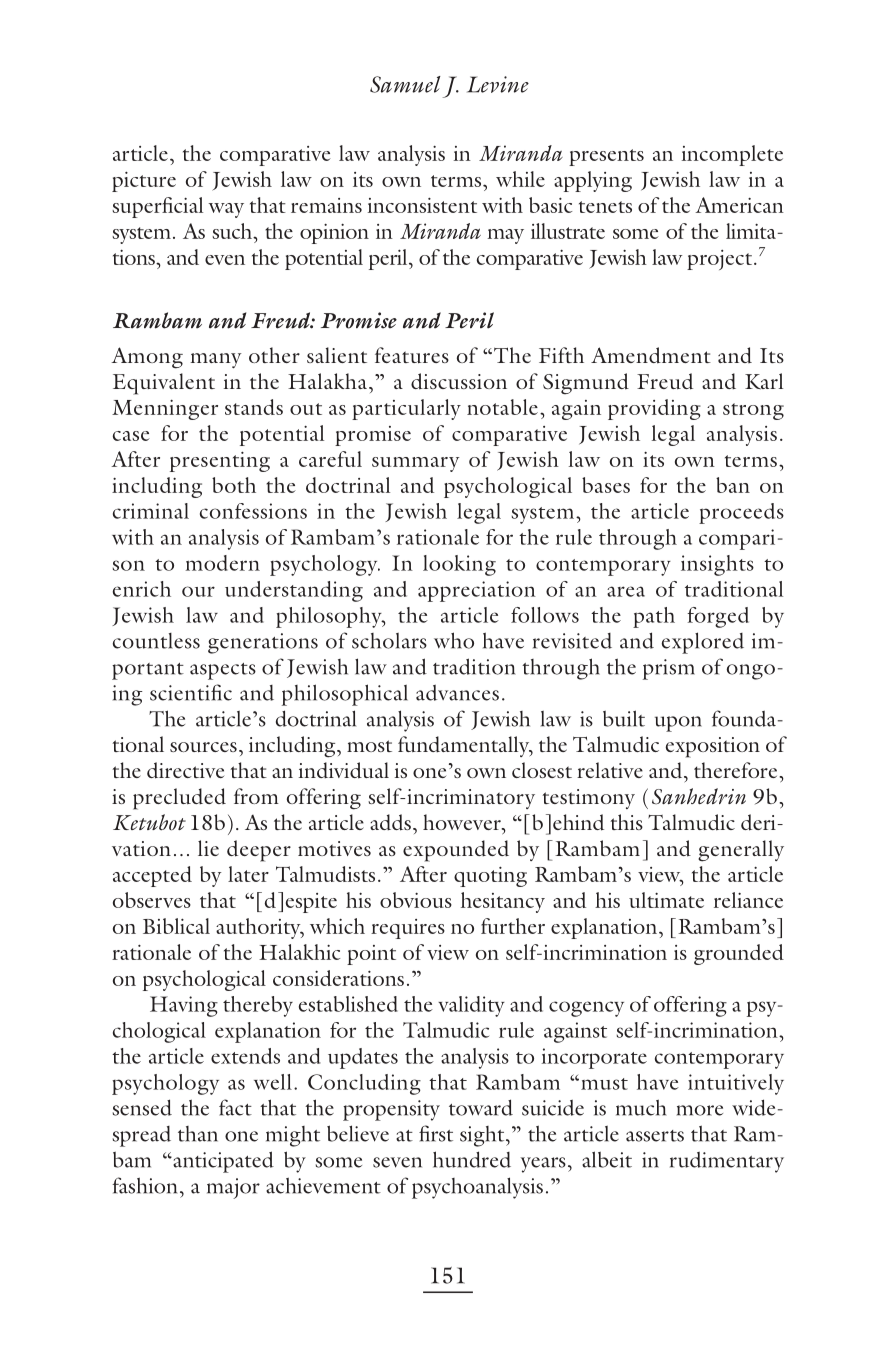  What do you see at coordinates (179, 799) in the screenshot?
I see `precluded` at bounding box center [179, 799].
